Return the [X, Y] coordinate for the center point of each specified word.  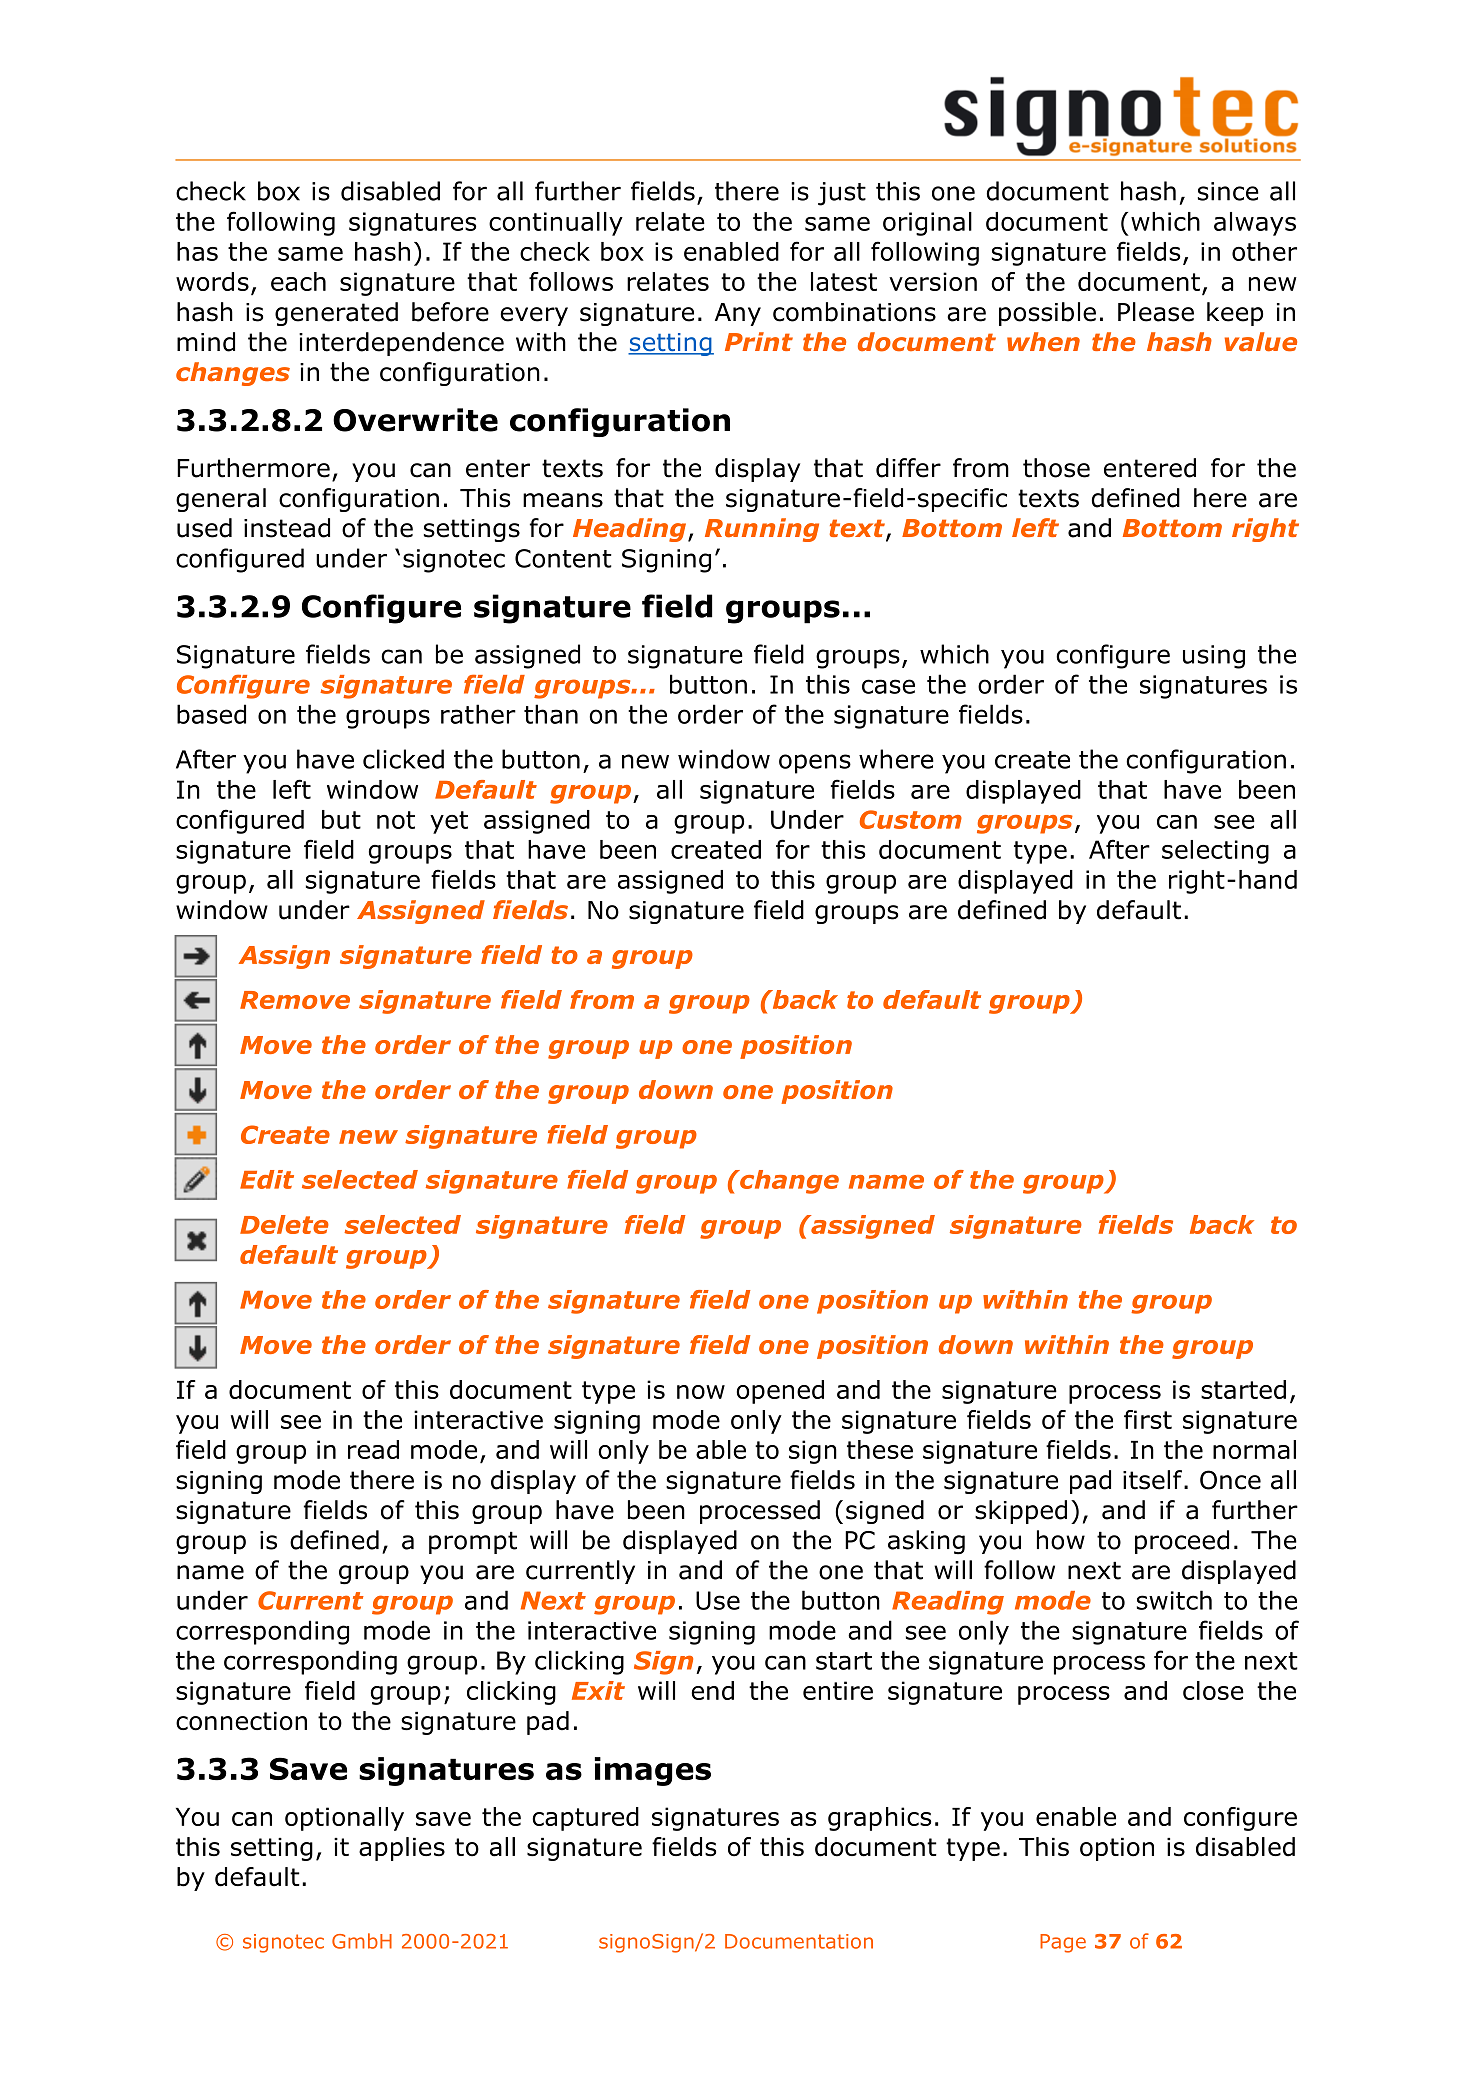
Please [1156, 312]
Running [762, 530]
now [701, 1392]
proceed [1182, 1542]
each [298, 281]
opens [815, 764]
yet [449, 822]
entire [838, 1690]
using [1214, 657]
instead [287, 528]
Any [738, 314]
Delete [284, 1224]
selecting [1215, 852]
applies [402, 1849]
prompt [473, 1542]
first [1148, 1419]
